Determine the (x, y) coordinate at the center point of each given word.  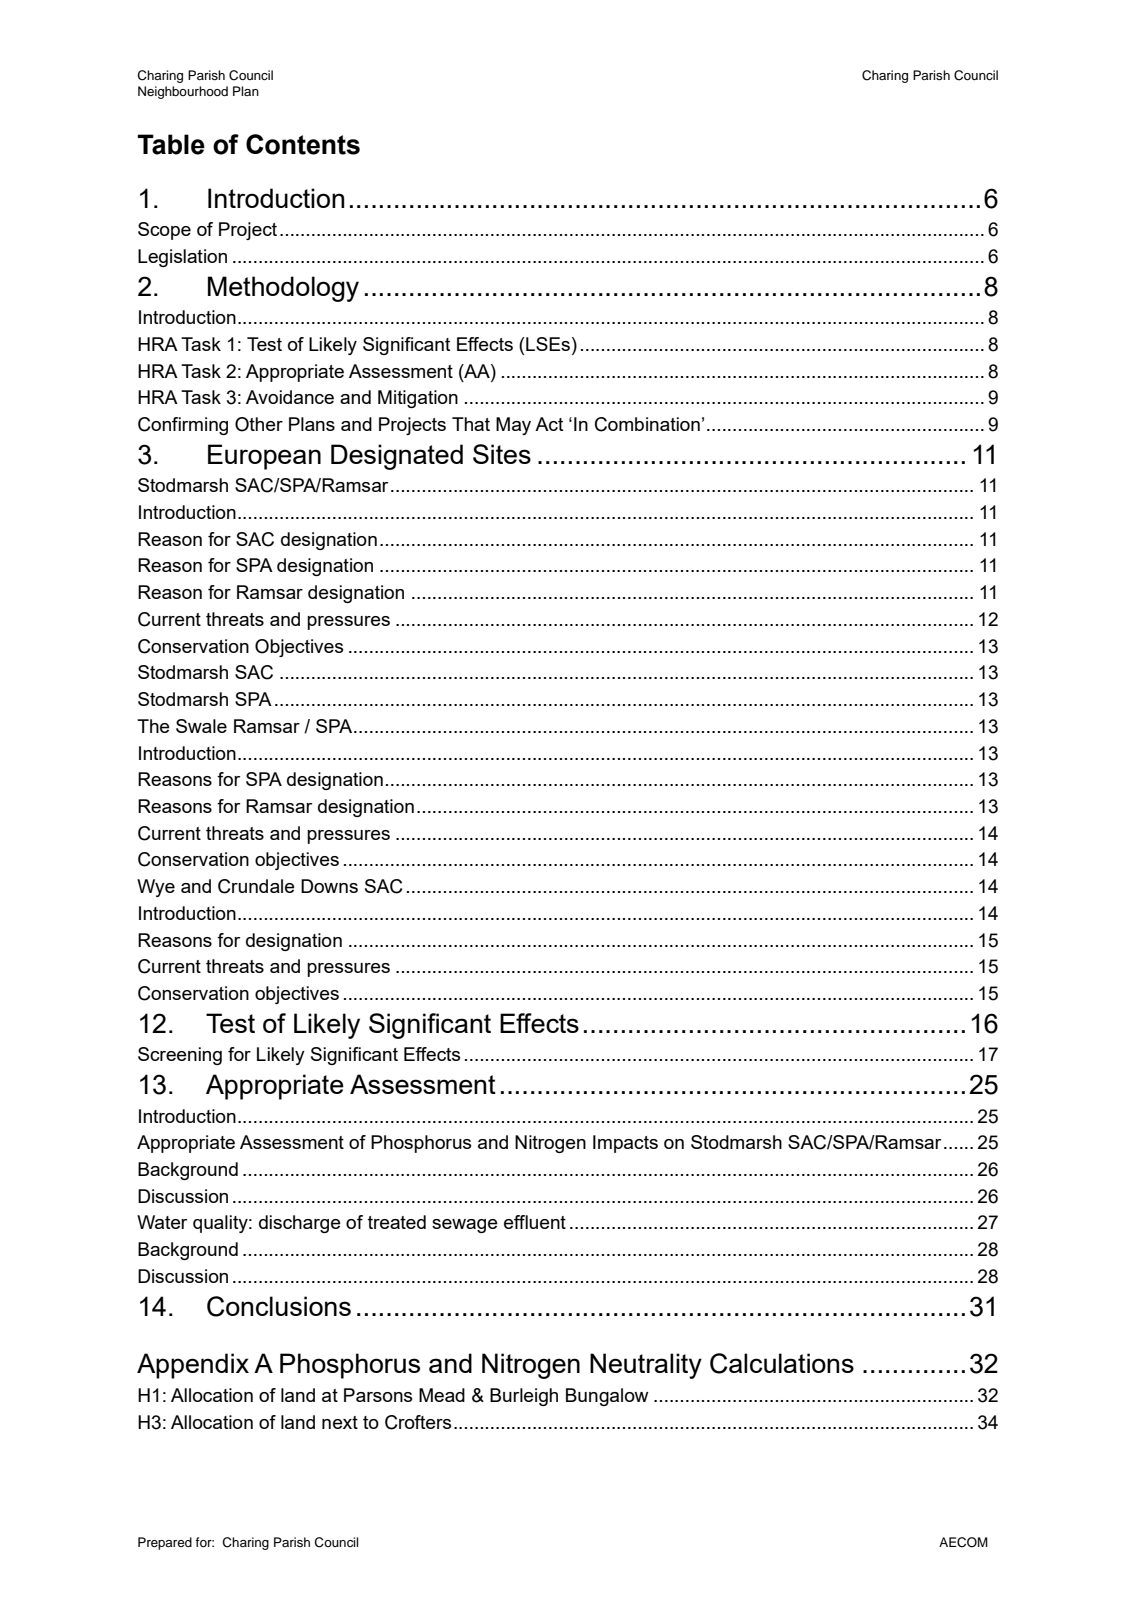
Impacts (625, 1144)
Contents (303, 144)
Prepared (165, 1543)
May (513, 426)
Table (171, 144)
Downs (329, 886)
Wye (156, 888)
